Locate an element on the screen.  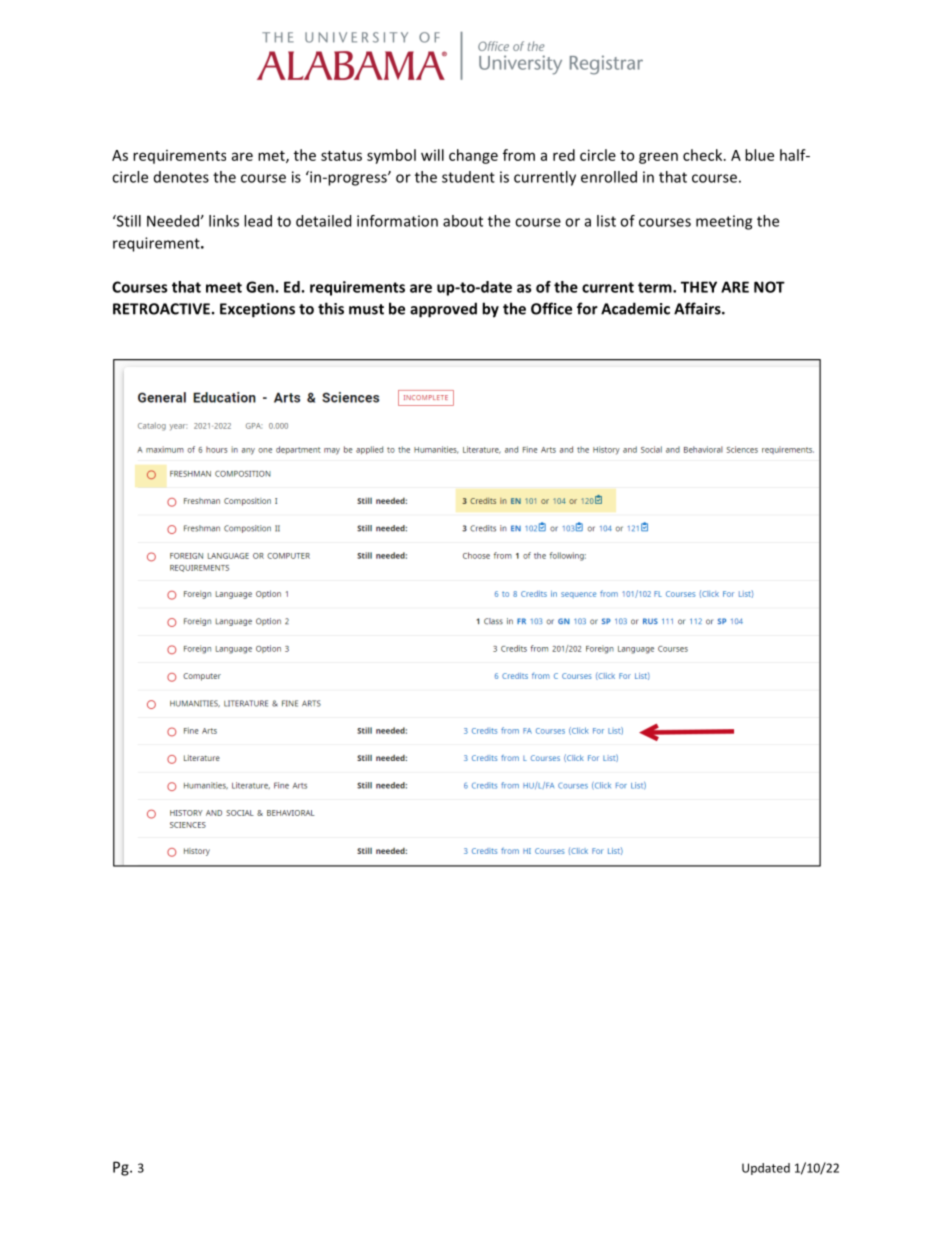
links is located at coordinates (224, 221).
